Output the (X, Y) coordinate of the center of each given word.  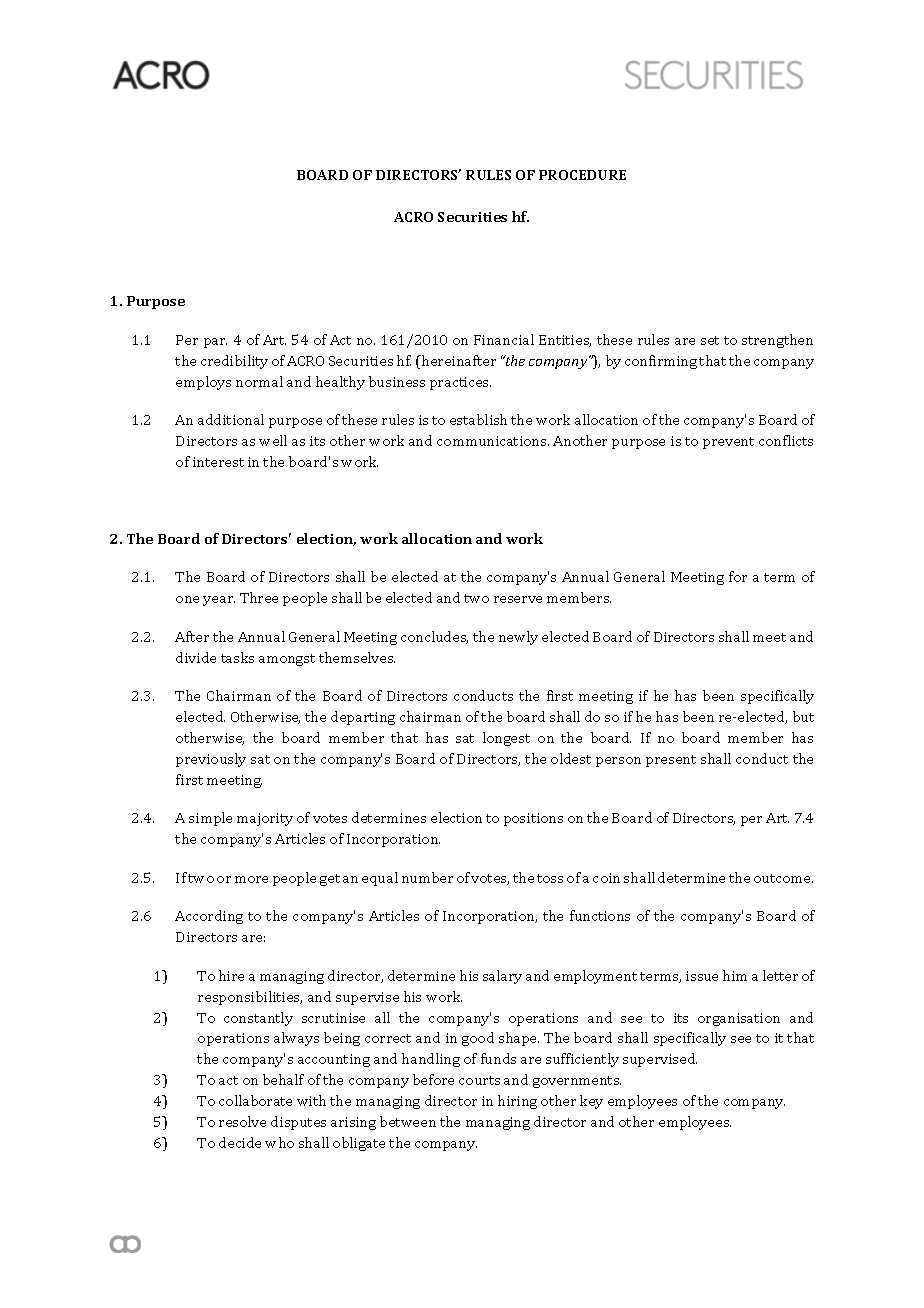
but (803, 716)
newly (518, 638)
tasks (237, 657)
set (710, 340)
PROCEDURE (582, 175)
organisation (739, 1019)
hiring (517, 1102)
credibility (234, 362)
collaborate (255, 1100)
